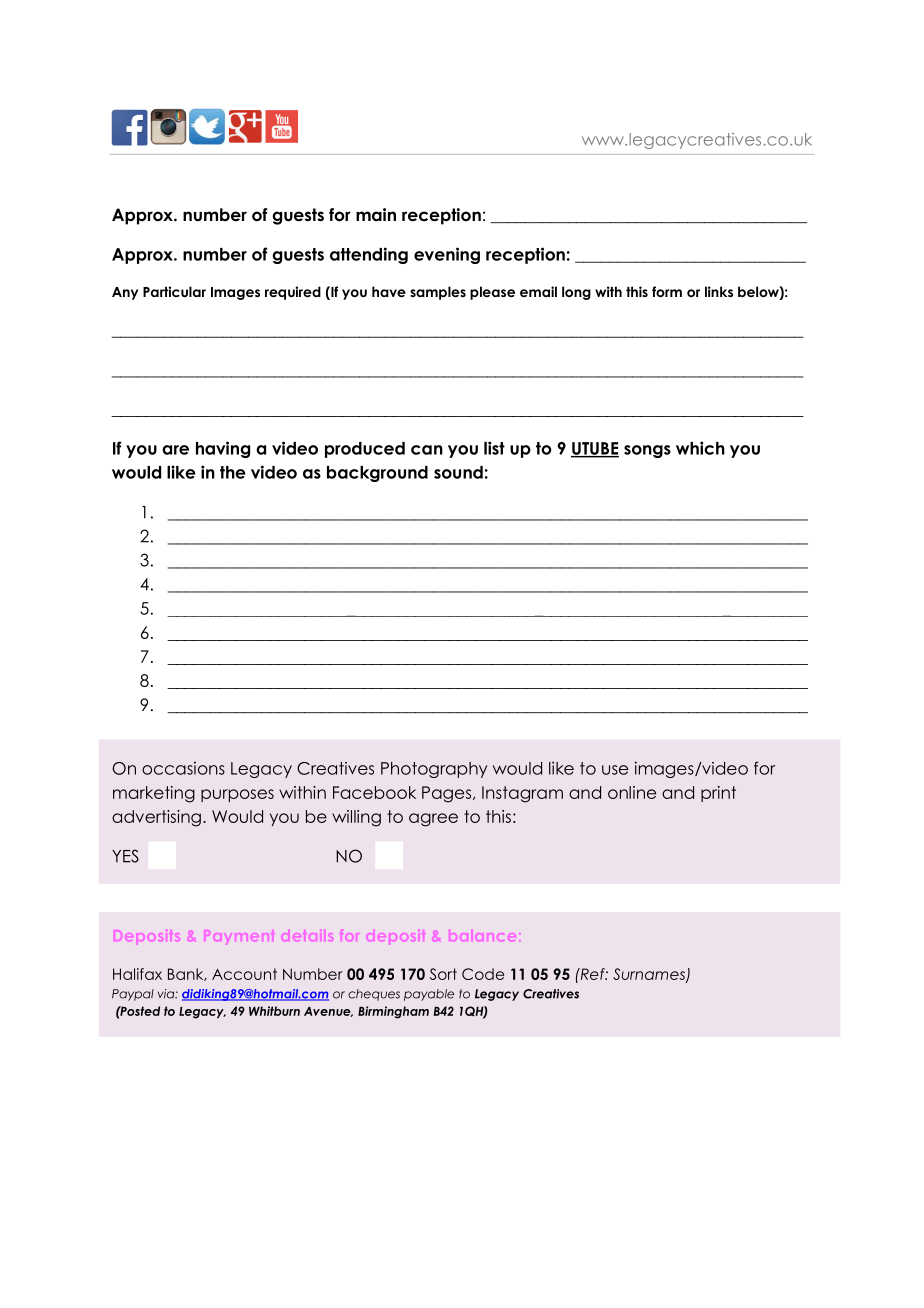  What do you see at coordinates (433, 820) in the screenshot?
I see `agree` at bounding box center [433, 820].
